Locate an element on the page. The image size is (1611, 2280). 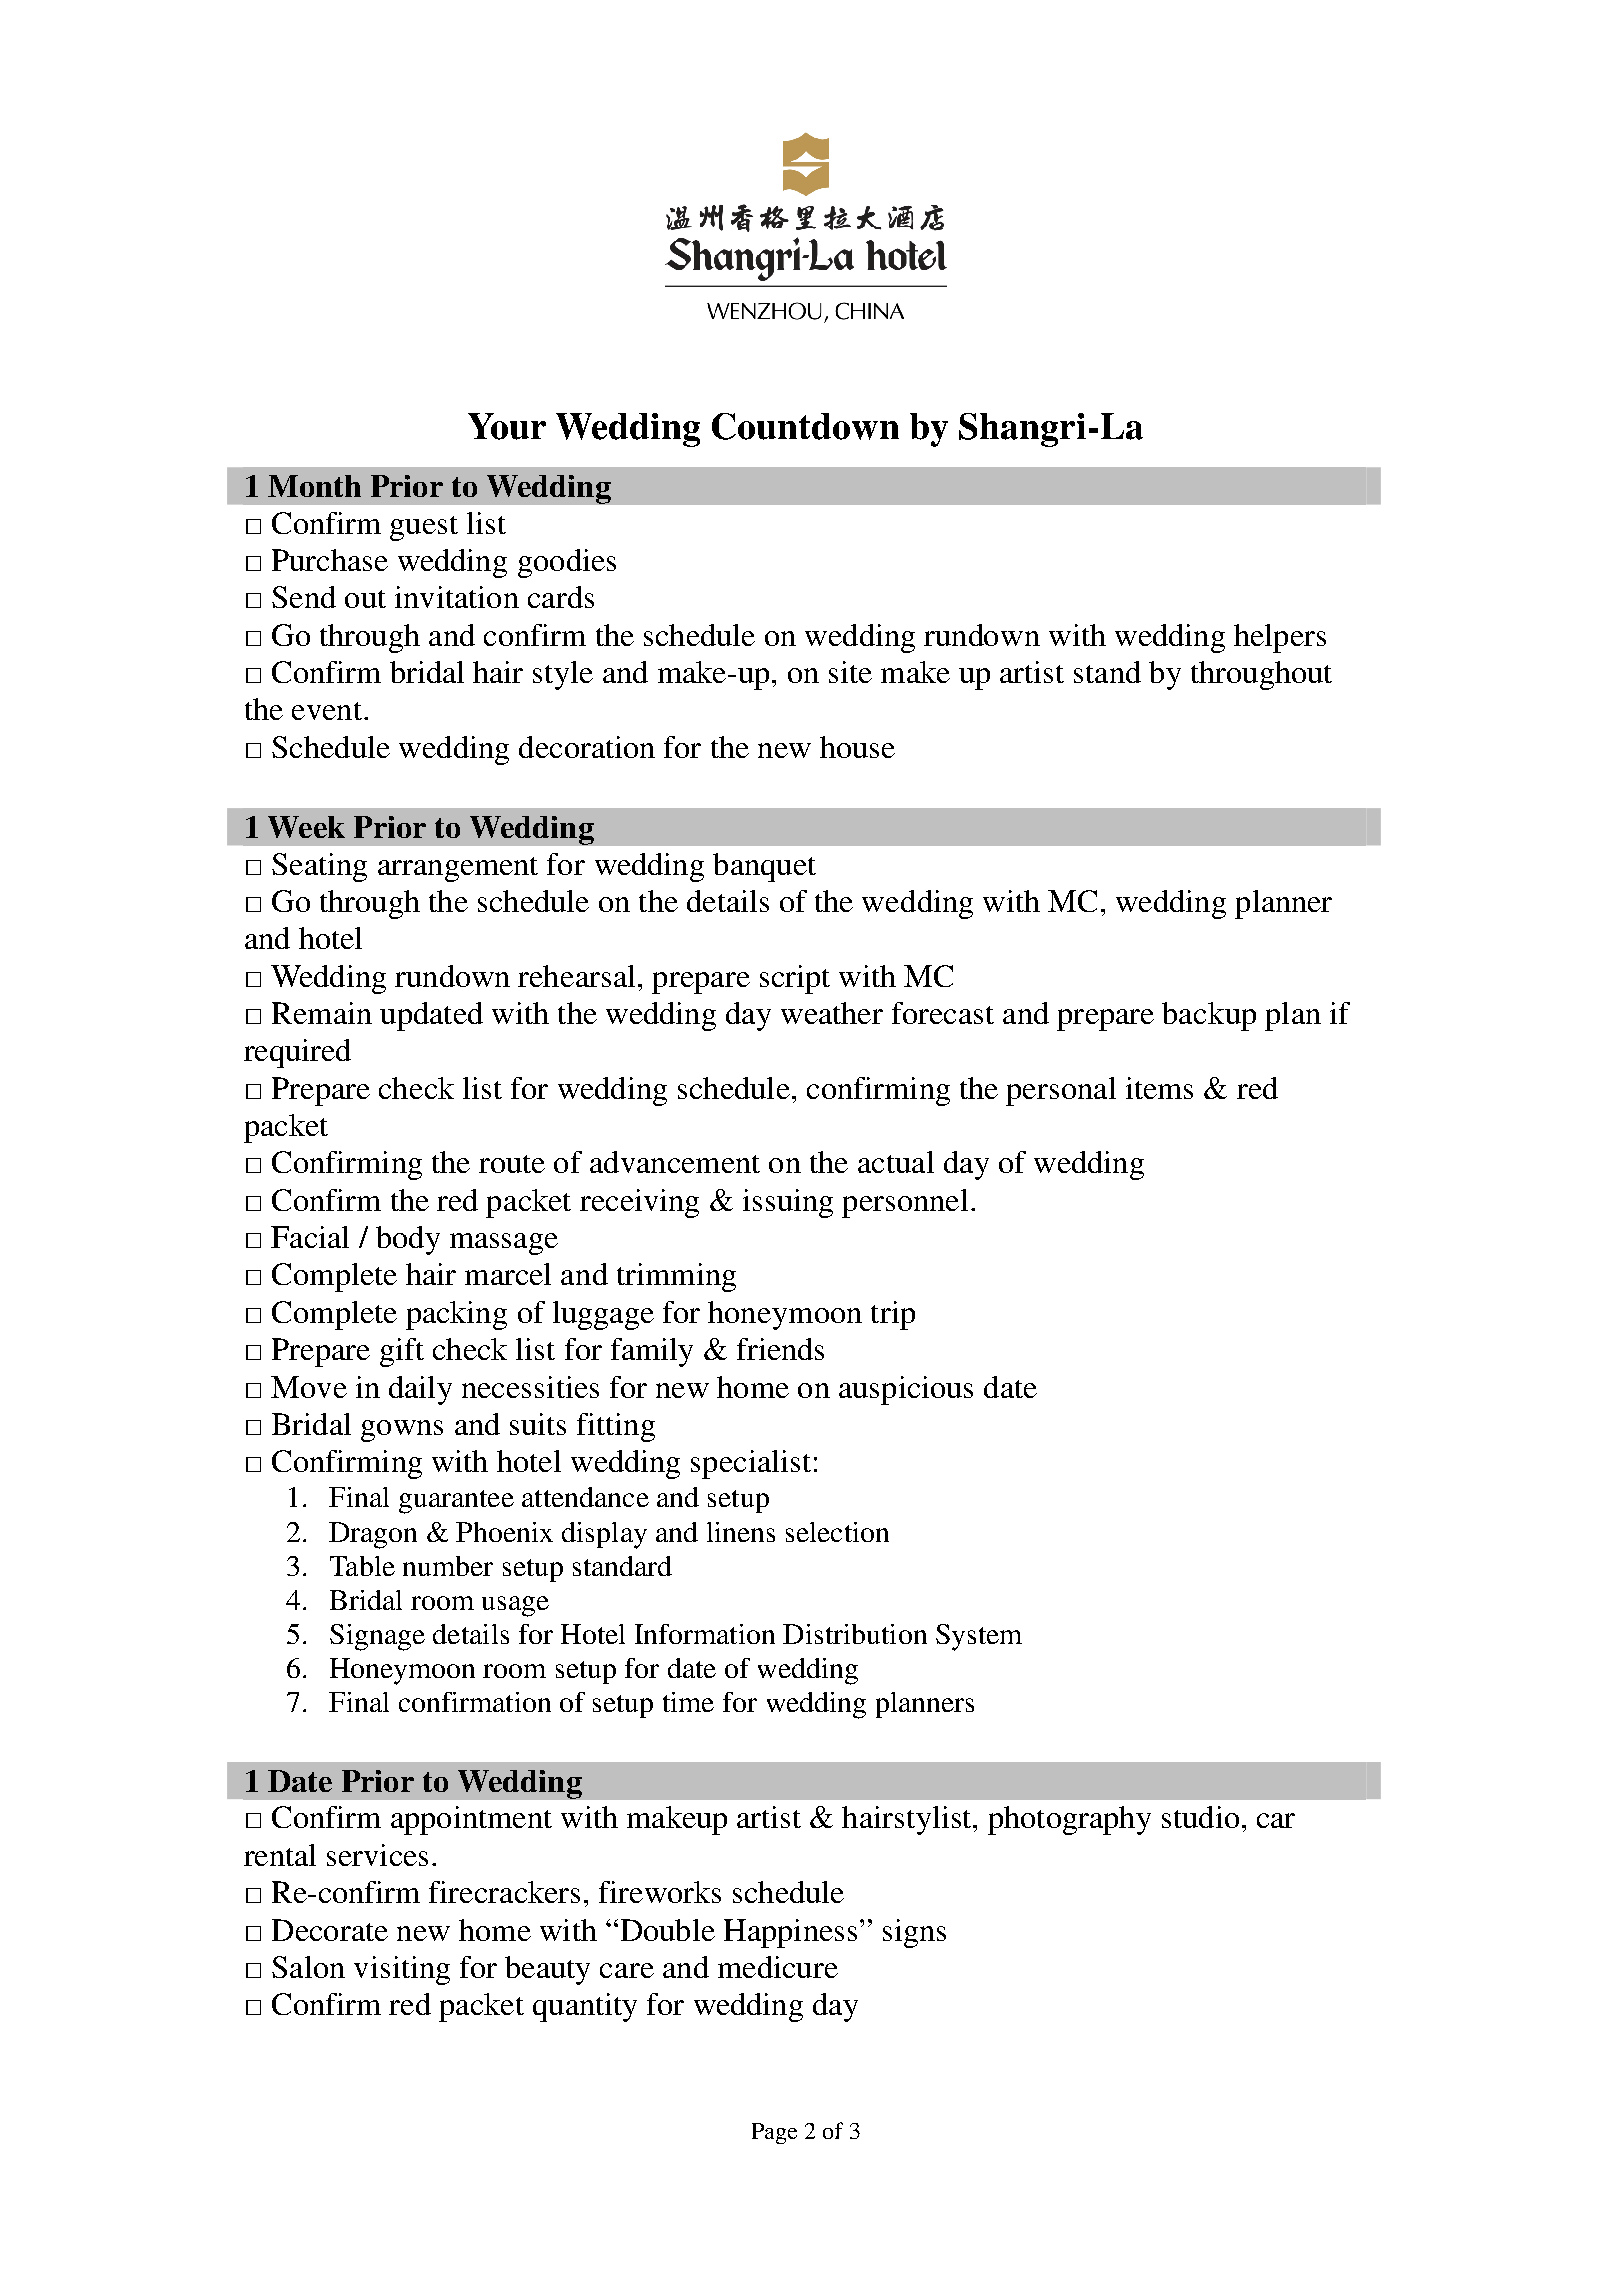
helpers is located at coordinates (1280, 638).
